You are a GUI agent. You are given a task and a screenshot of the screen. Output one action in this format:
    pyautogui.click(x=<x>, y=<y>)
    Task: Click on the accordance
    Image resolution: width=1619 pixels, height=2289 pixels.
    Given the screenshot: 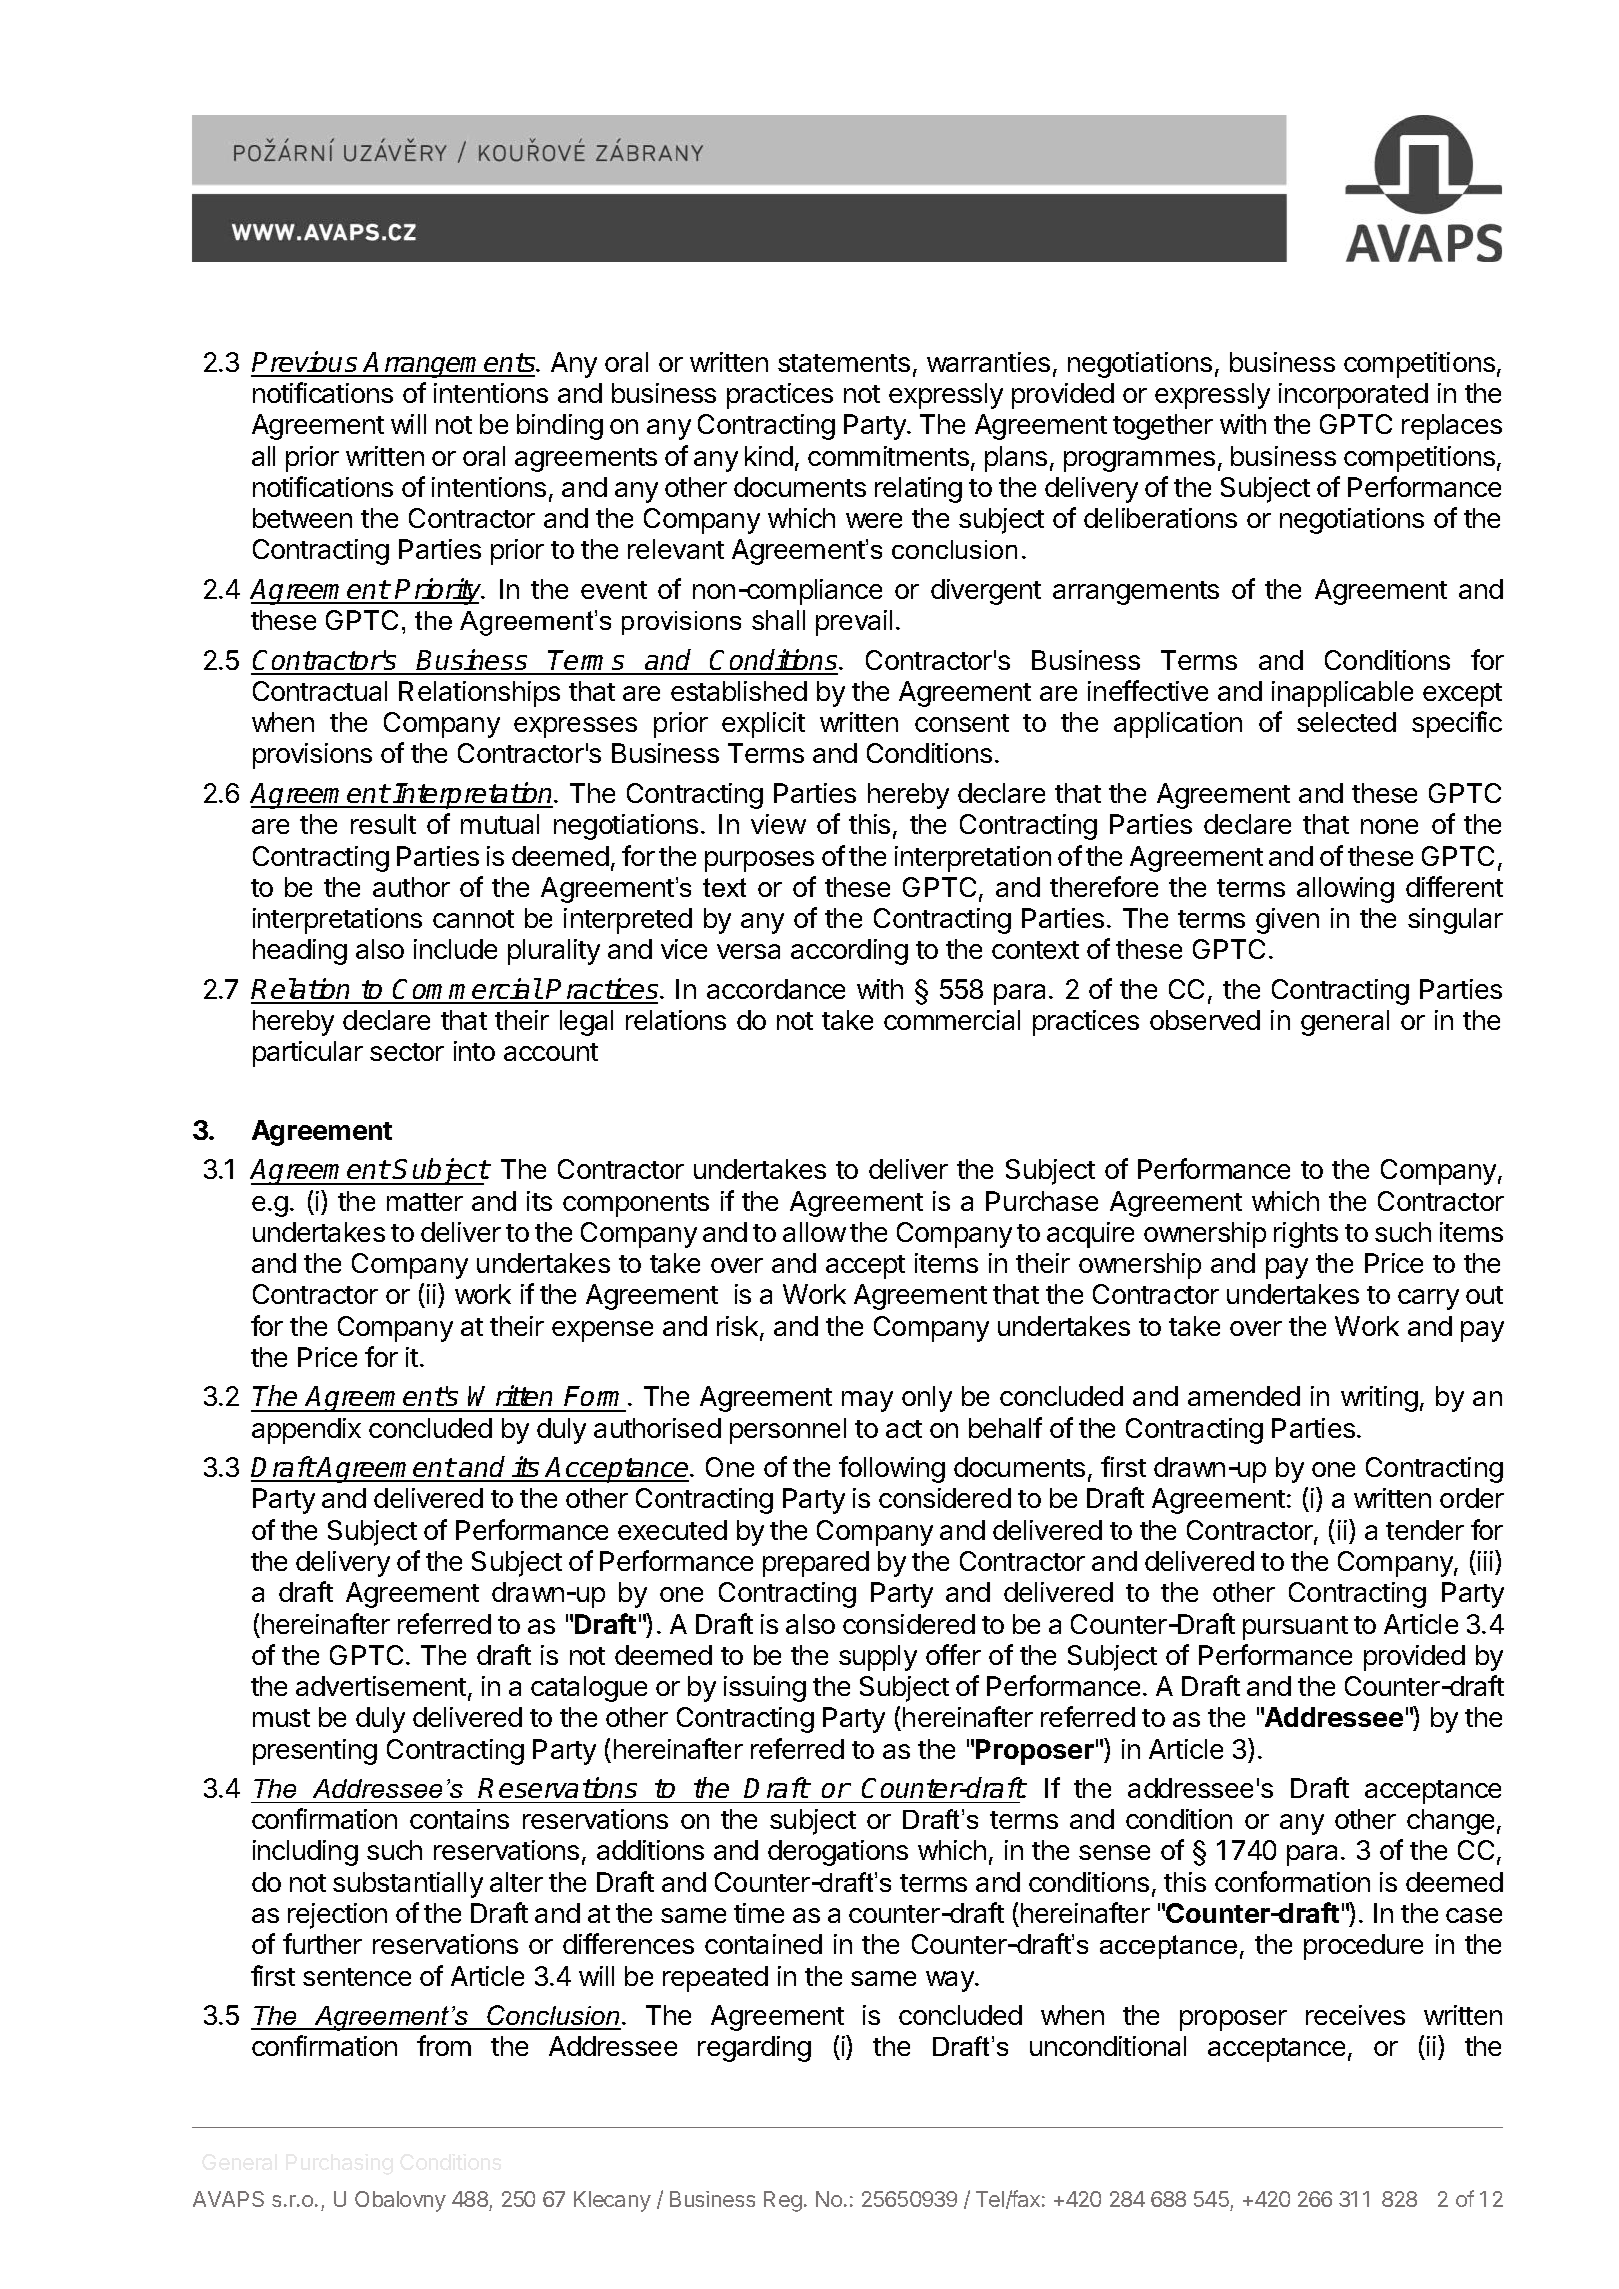 What is the action you would take?
    pyautogui.click(x=776, y=989)
